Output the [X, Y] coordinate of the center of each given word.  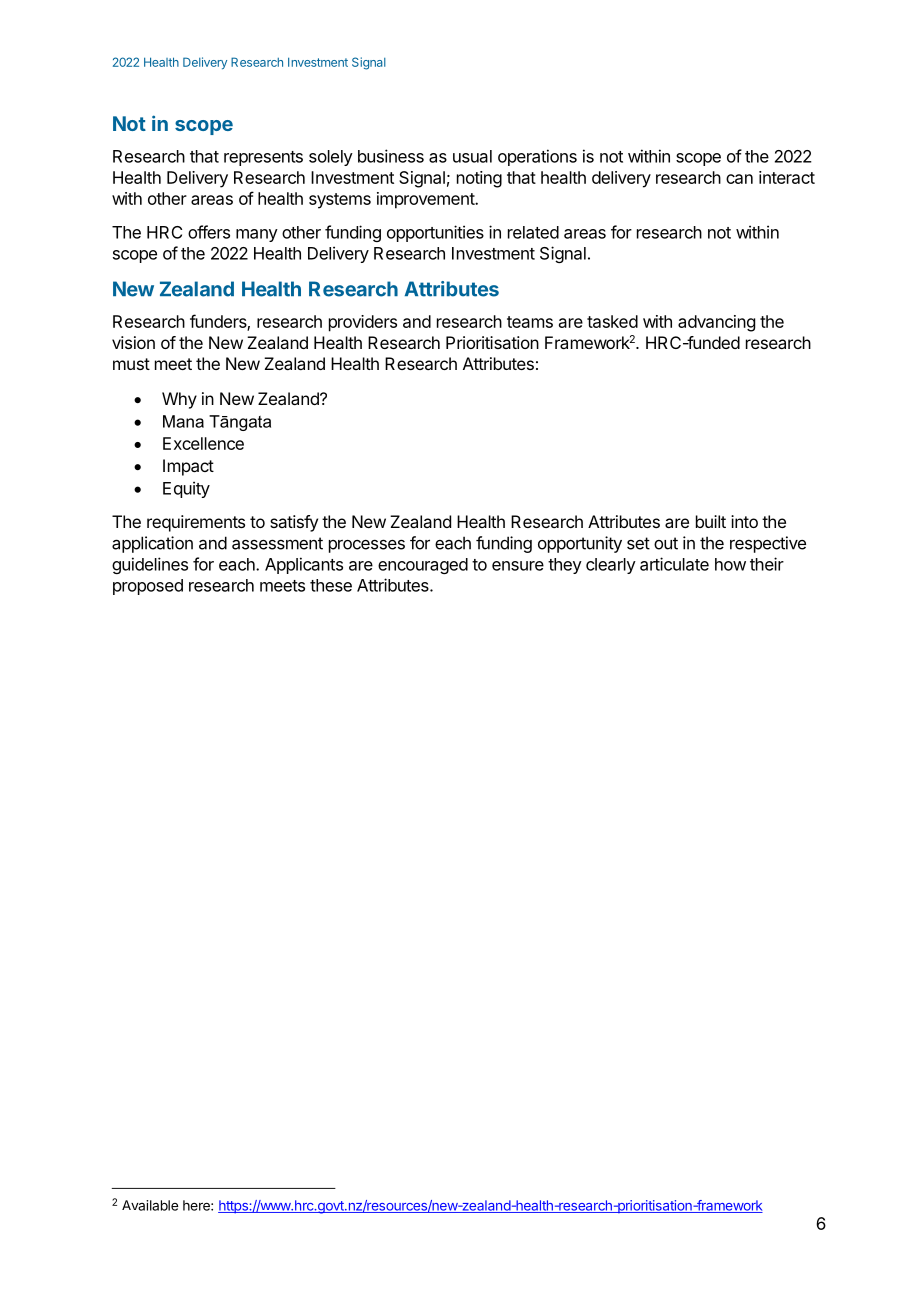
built [711, 521]
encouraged [423, 566]
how [730, 564]
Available [150, 1205]
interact [787, 177]
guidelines [150, 565]
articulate [674, 564]
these [331, 585]
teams [530, 322]
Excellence [203, 443]
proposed [148, 587]
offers [209, 232]
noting [479, 179]
